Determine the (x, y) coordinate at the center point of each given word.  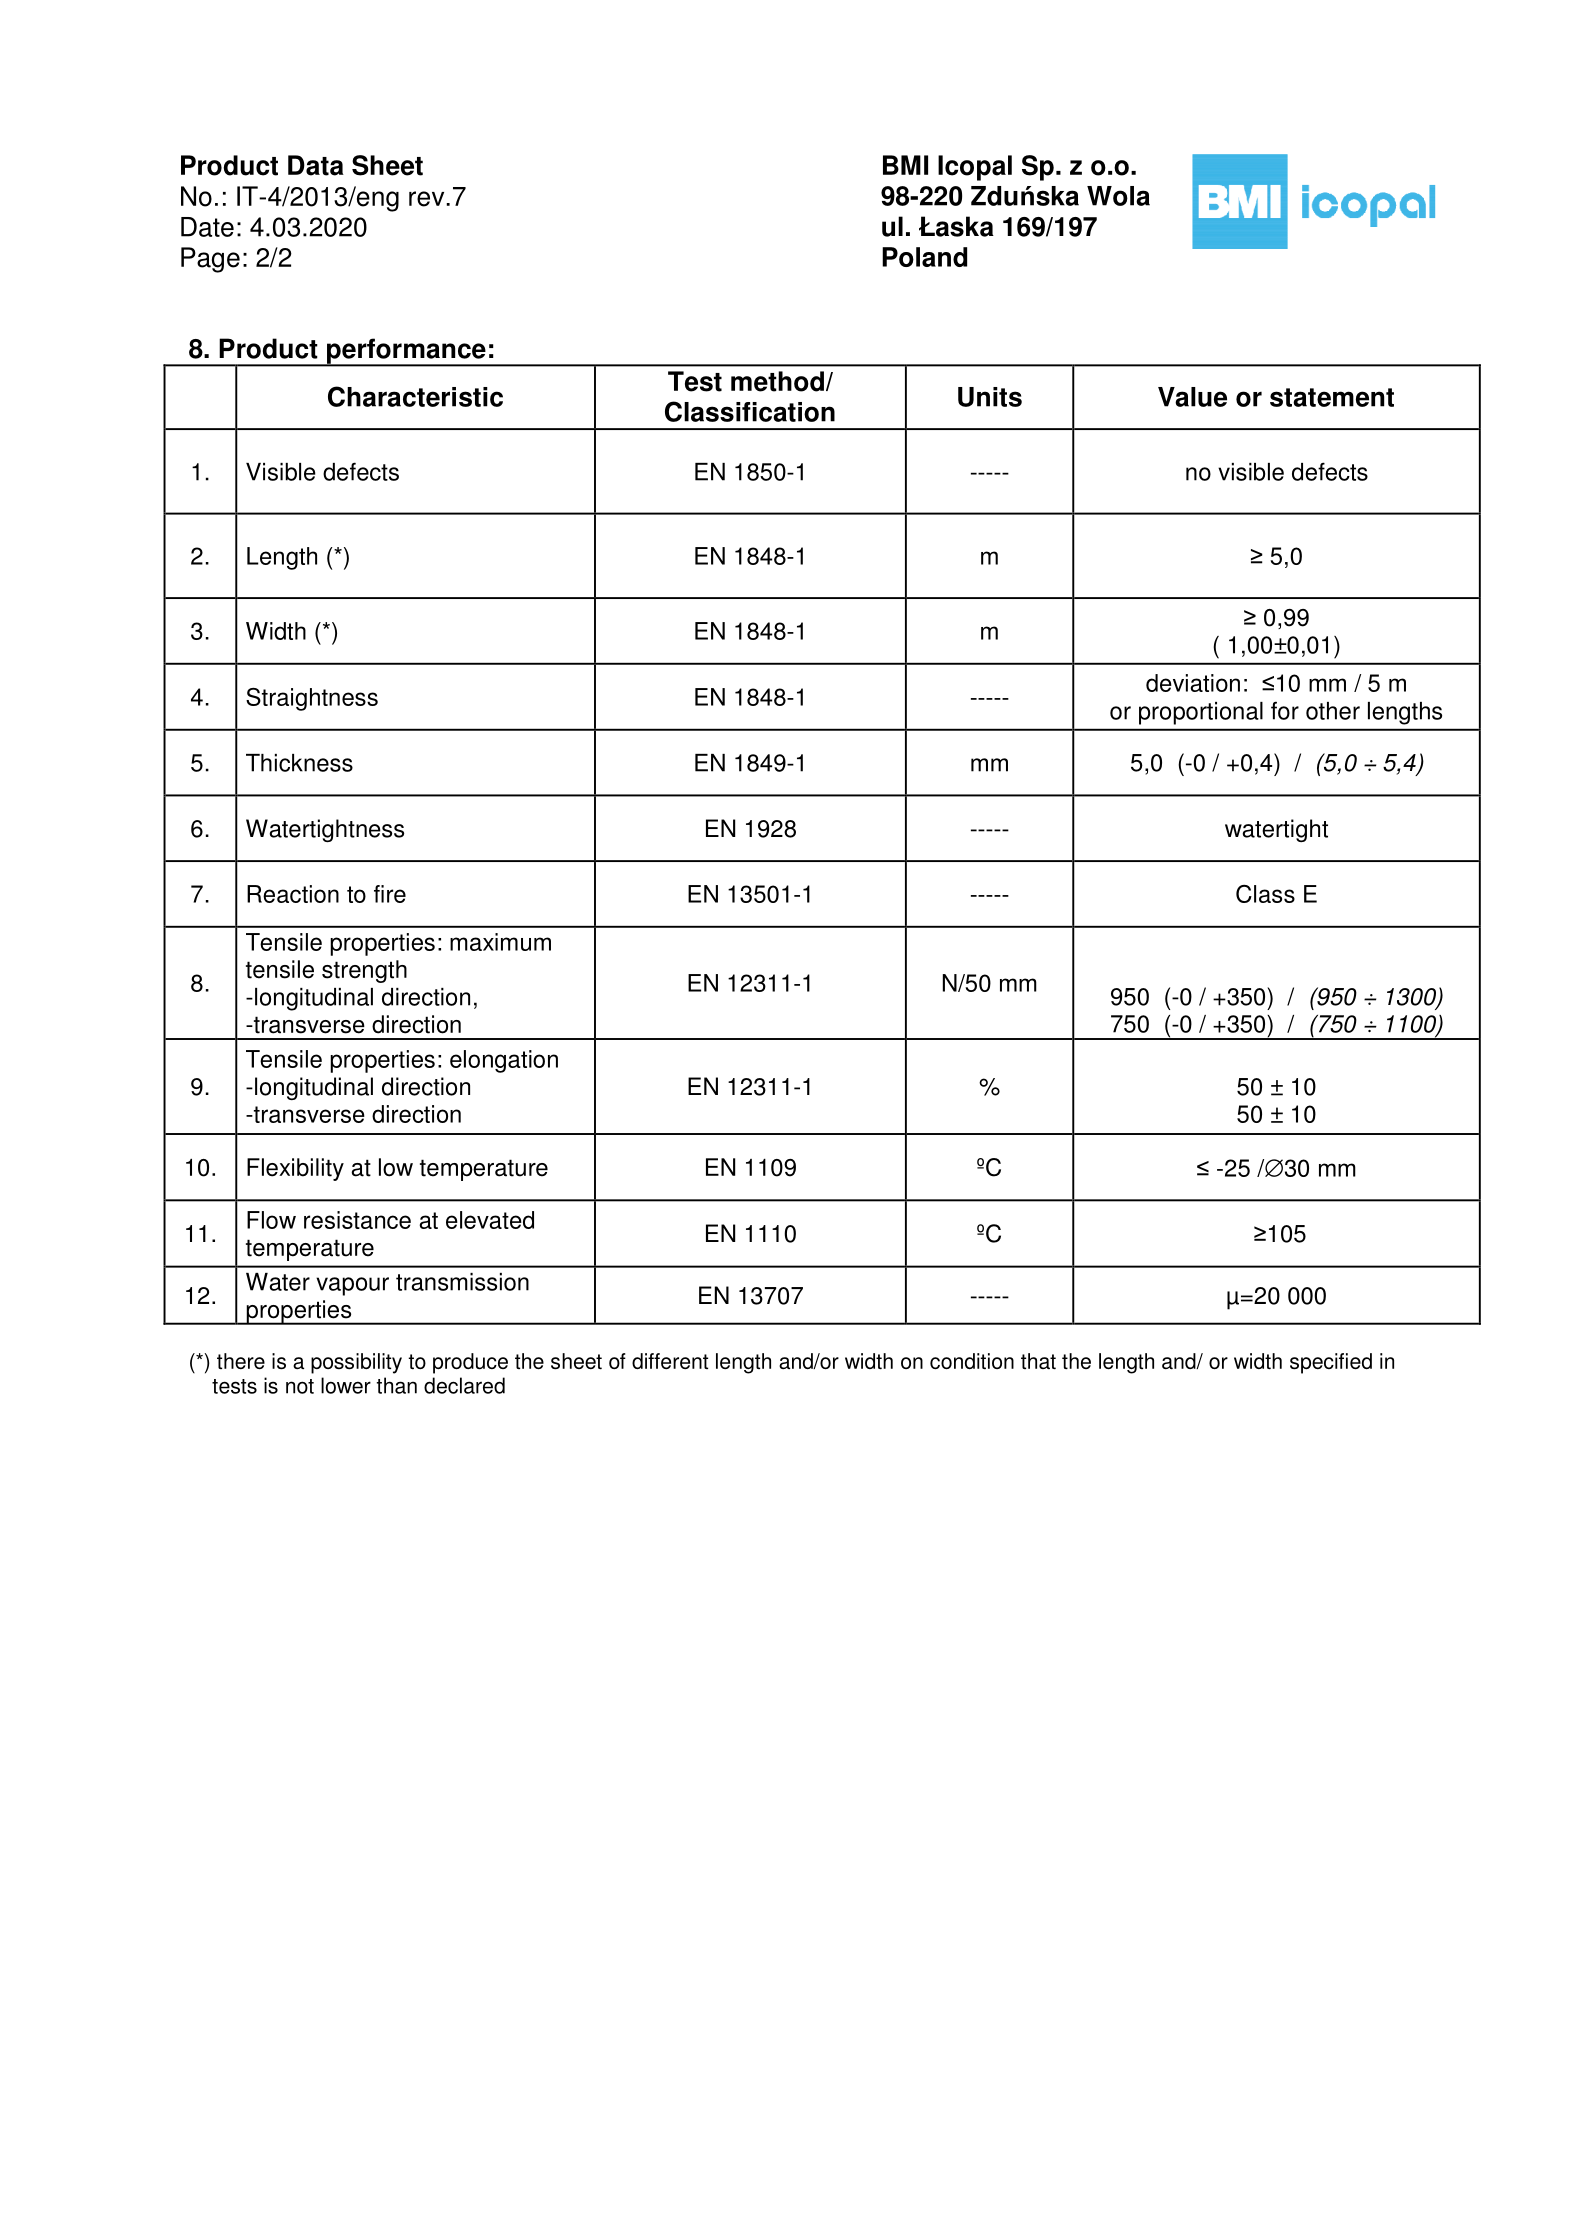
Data (316, 165)
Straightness (312, 699)
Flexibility (295, 1169)
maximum (500, 942)
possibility (356, 1363)
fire (390, 894)
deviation (1193, 683)
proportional (1201, 713)
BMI (905, 165)
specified (1331, 1363)
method (777, 381)
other (1333, 711)
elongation (504, 1061)
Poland (924, 257)
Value (1192, 397)
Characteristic (415, 396)
